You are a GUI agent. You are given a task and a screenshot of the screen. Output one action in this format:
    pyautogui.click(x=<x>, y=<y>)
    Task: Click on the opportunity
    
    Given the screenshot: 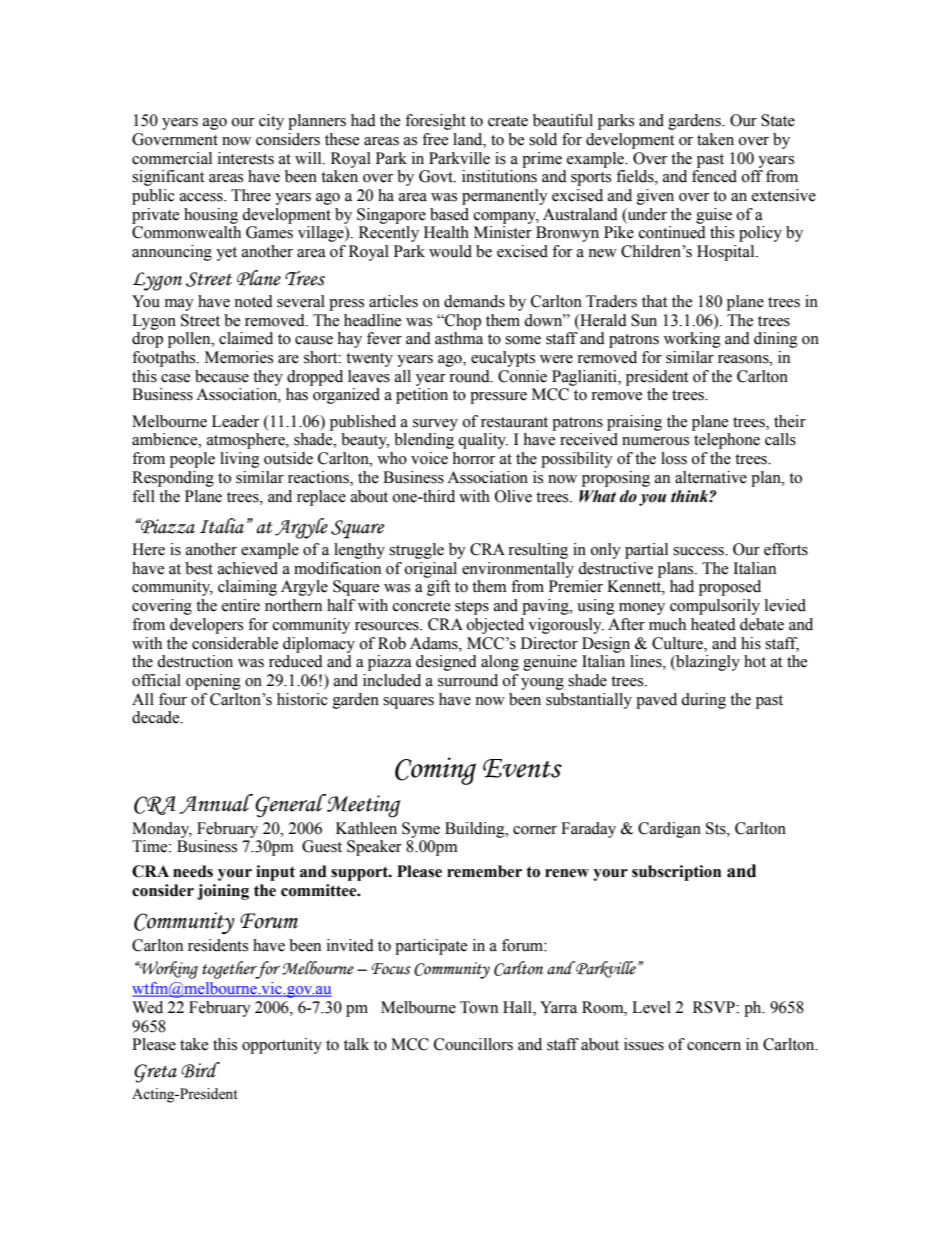 What is the action you would take?
    pyautogui.click(x=282, y=1046)
